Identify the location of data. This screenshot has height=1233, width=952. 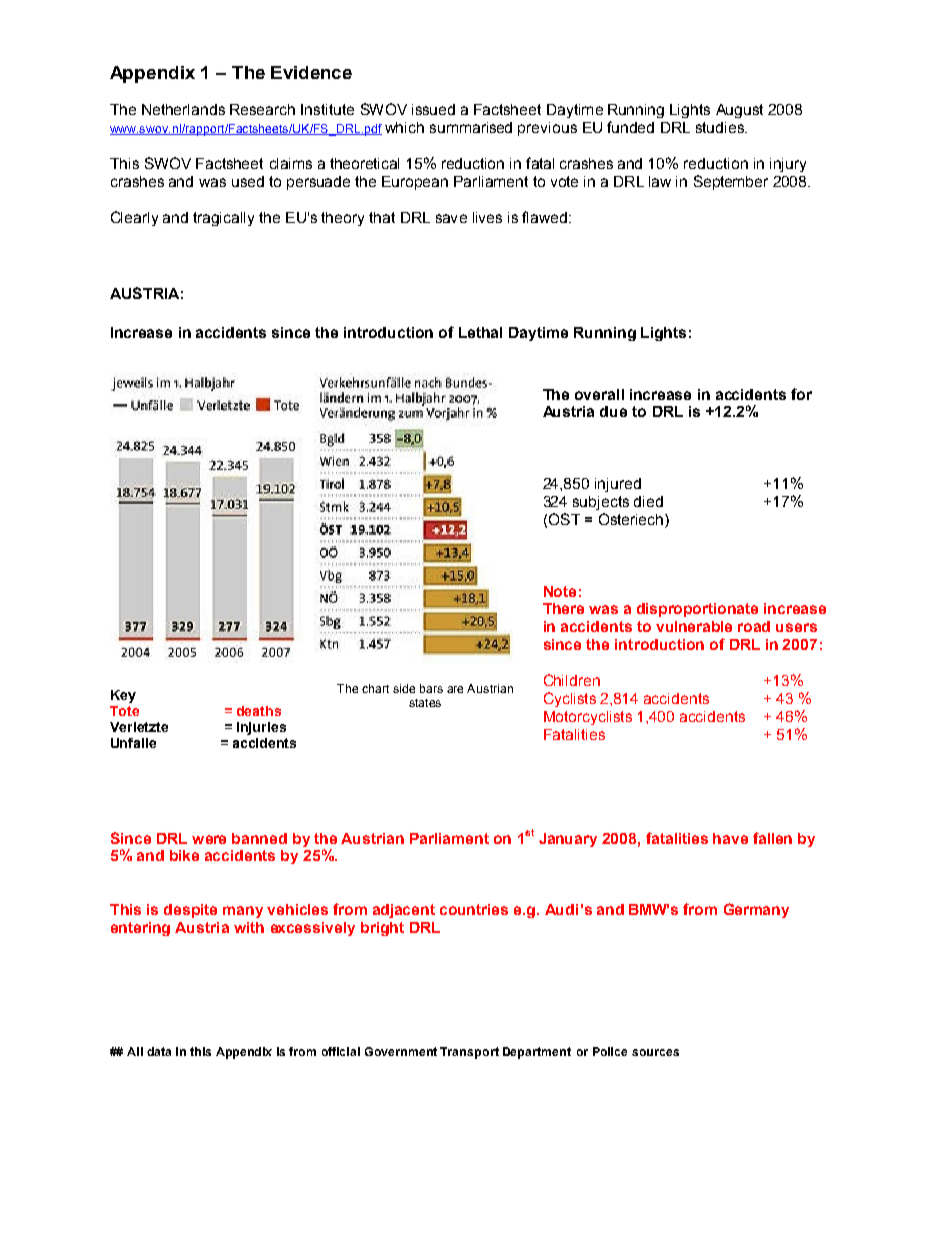
(159, 1051).
